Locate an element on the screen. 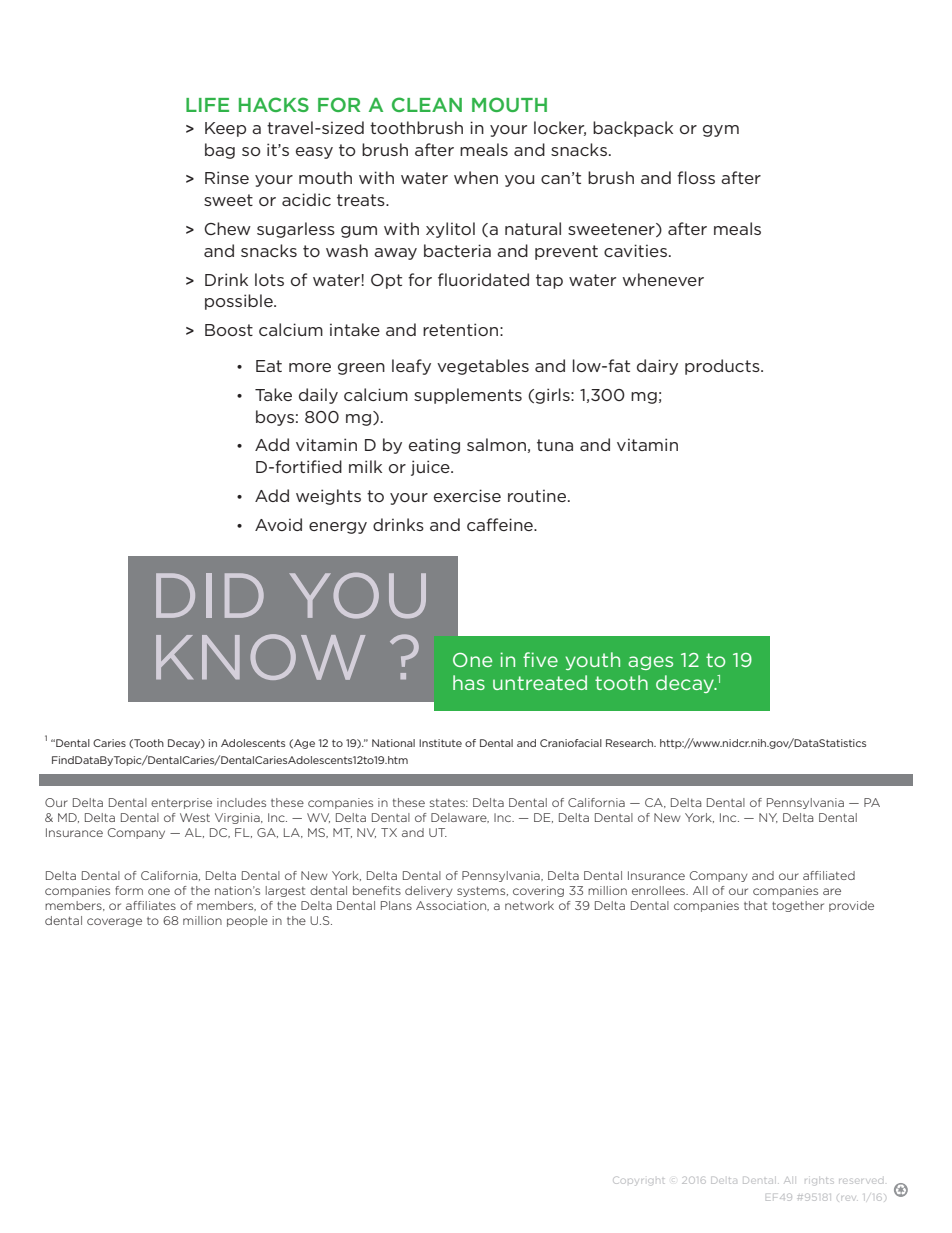 The width and height of the screenshot is (952, 1233). people is located at coordinates (247, 921).
